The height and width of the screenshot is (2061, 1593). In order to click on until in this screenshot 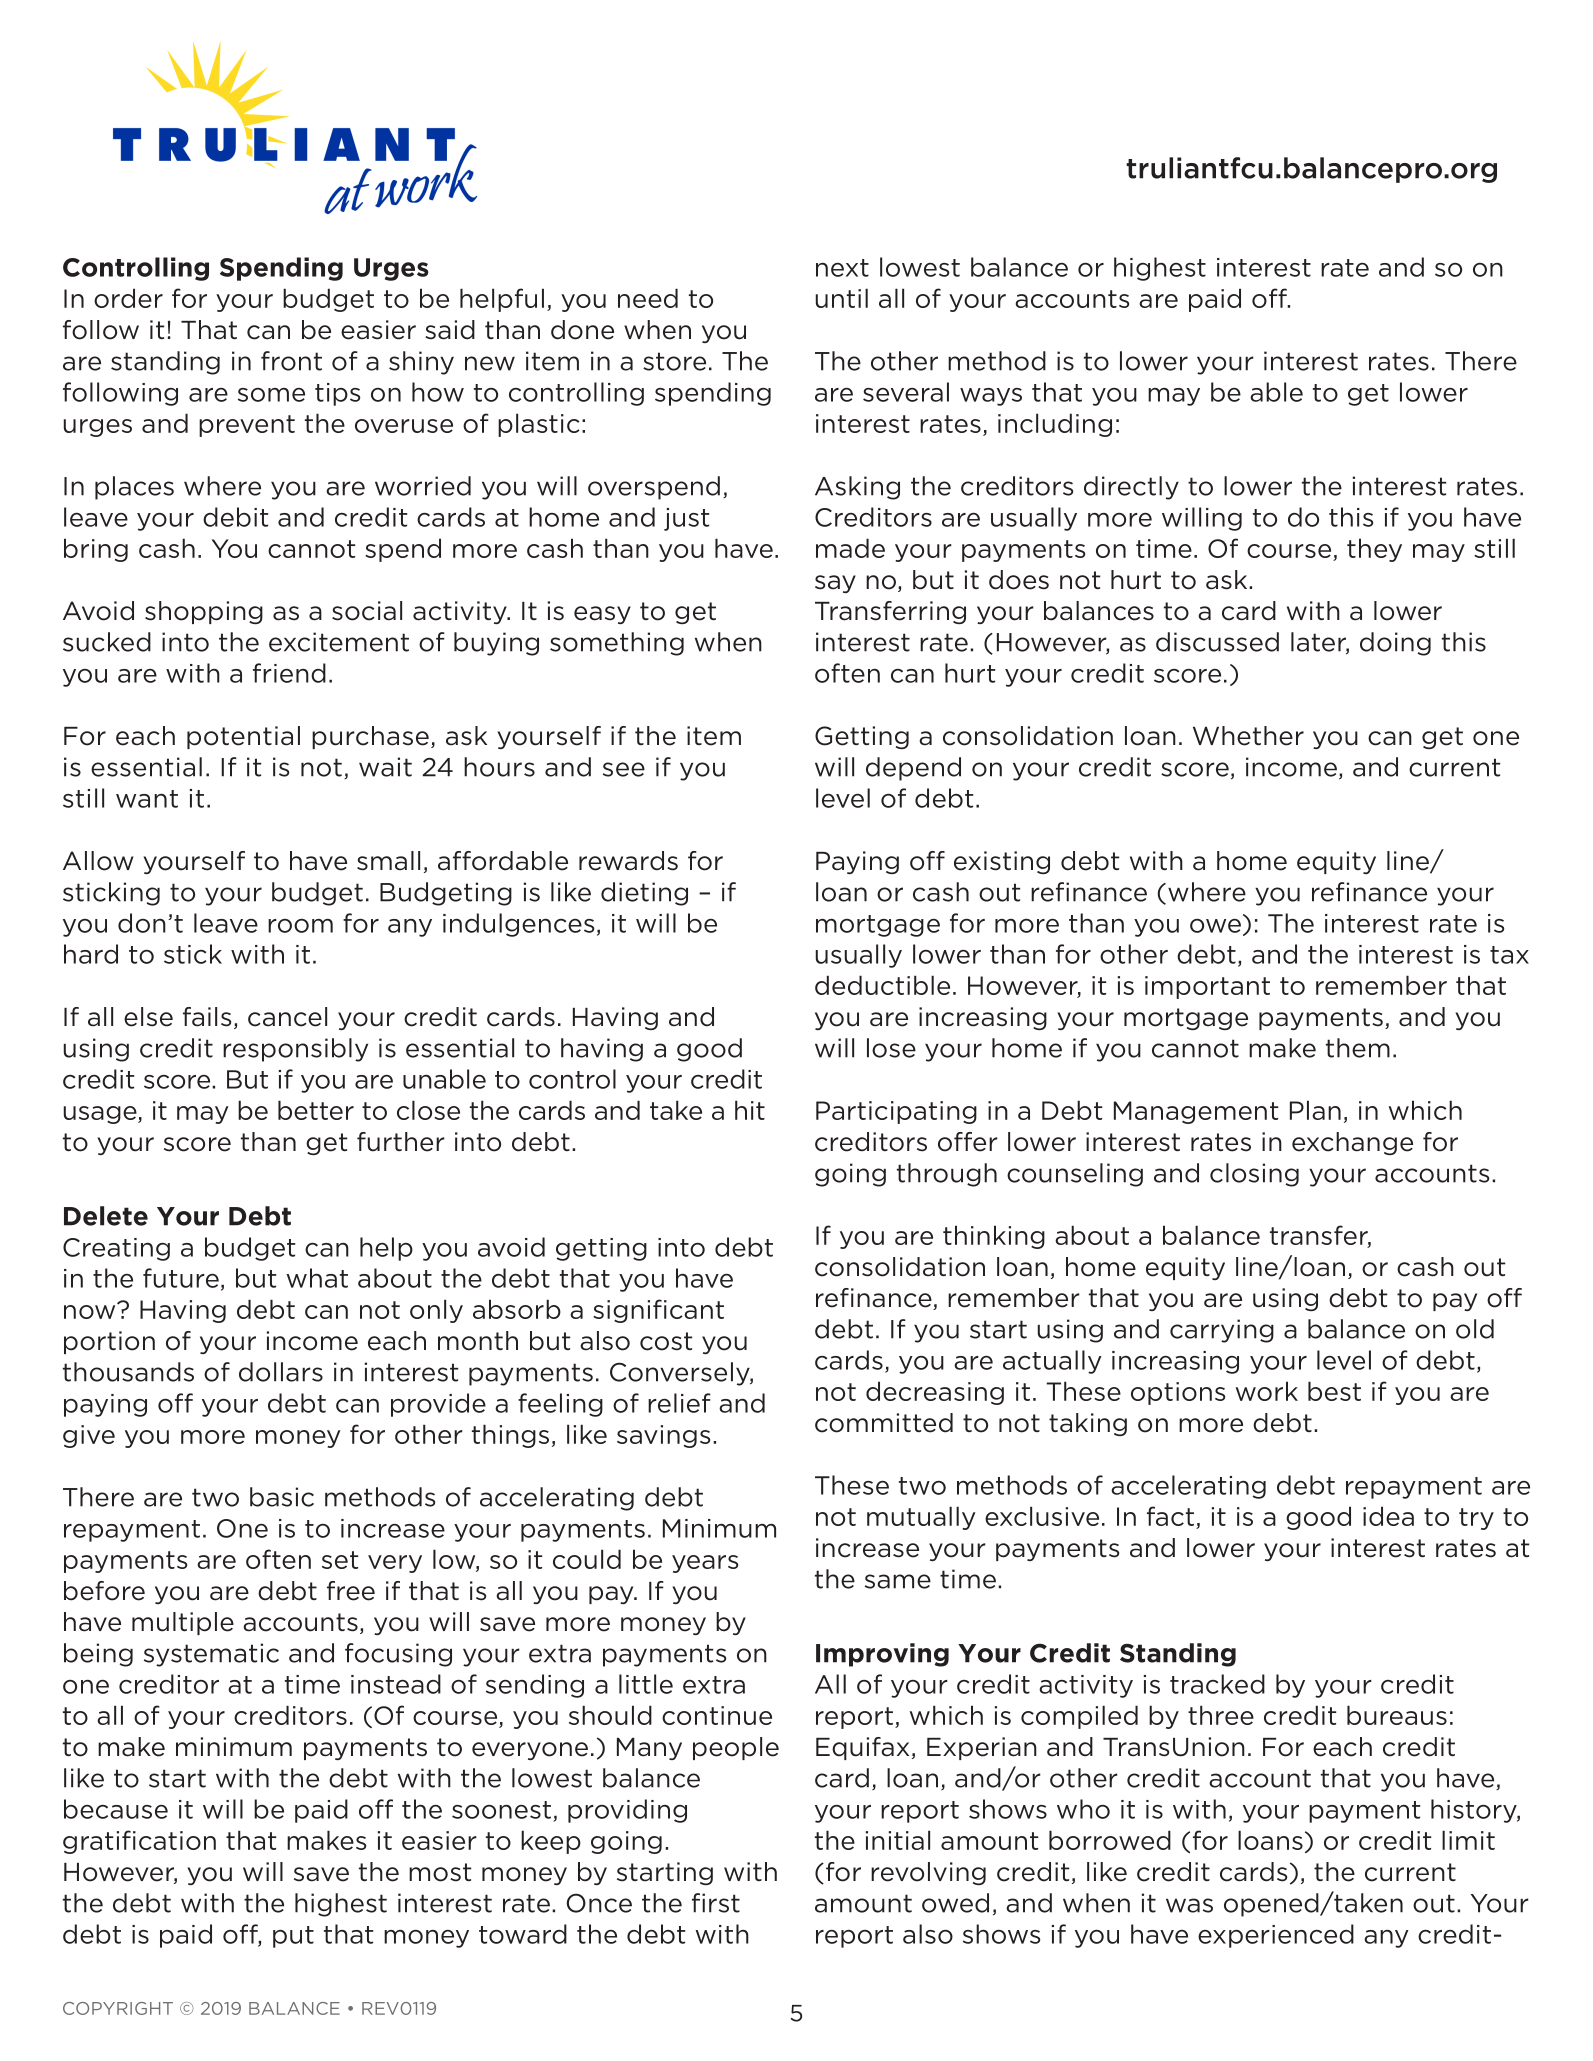, I will do `click(842, 298)`.
